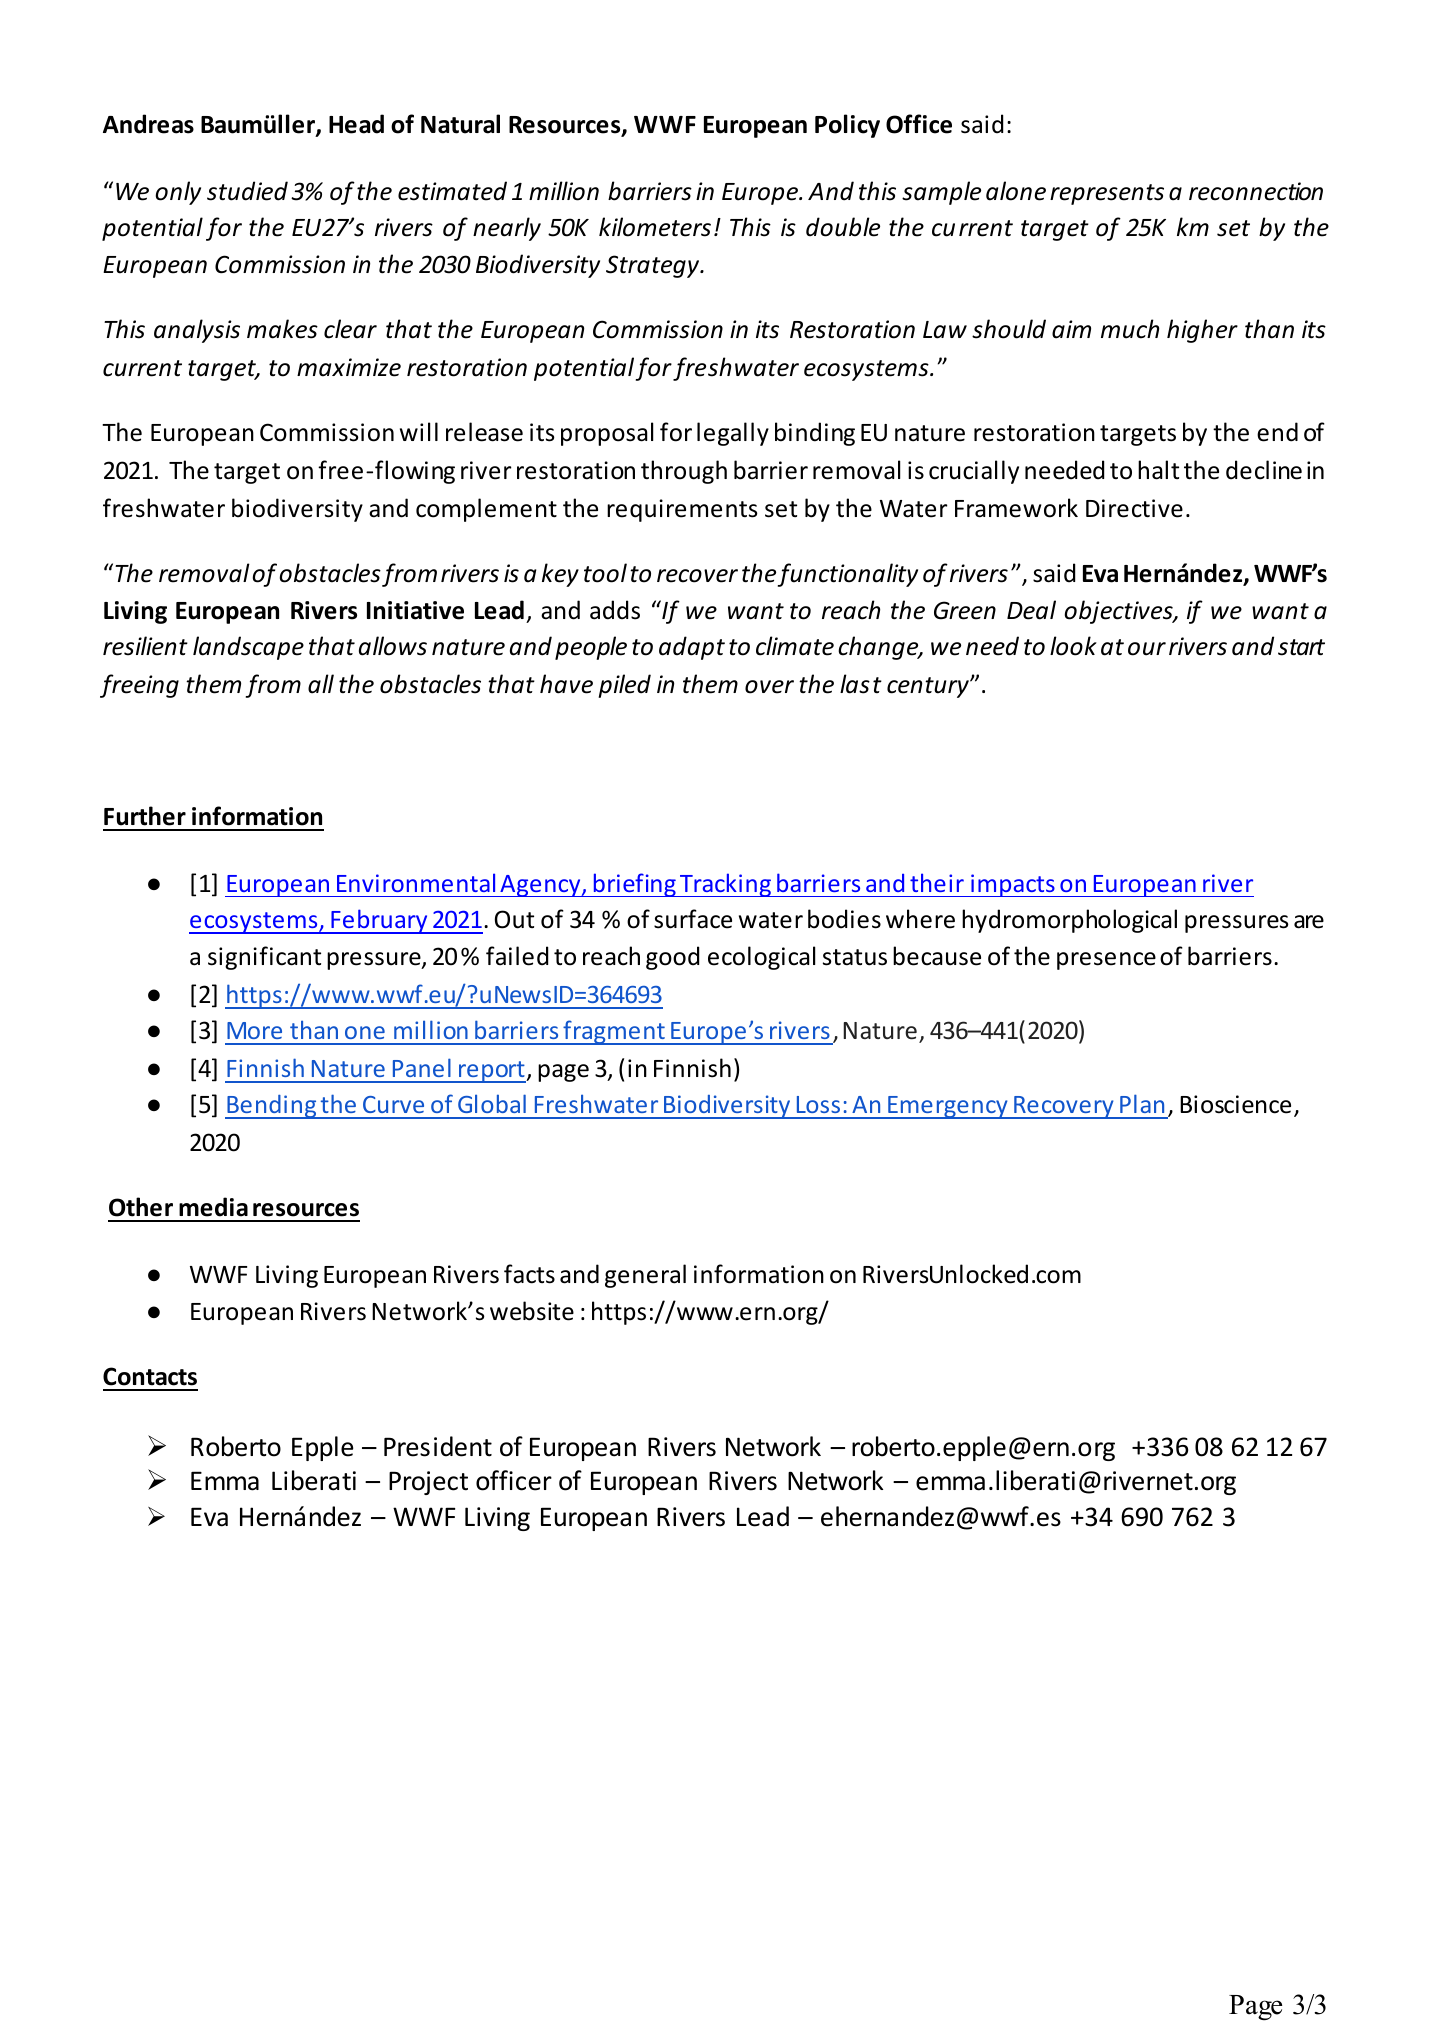  Describe the element at coordinates (254, 1030) in the screenshot. I see `More` at that location.
